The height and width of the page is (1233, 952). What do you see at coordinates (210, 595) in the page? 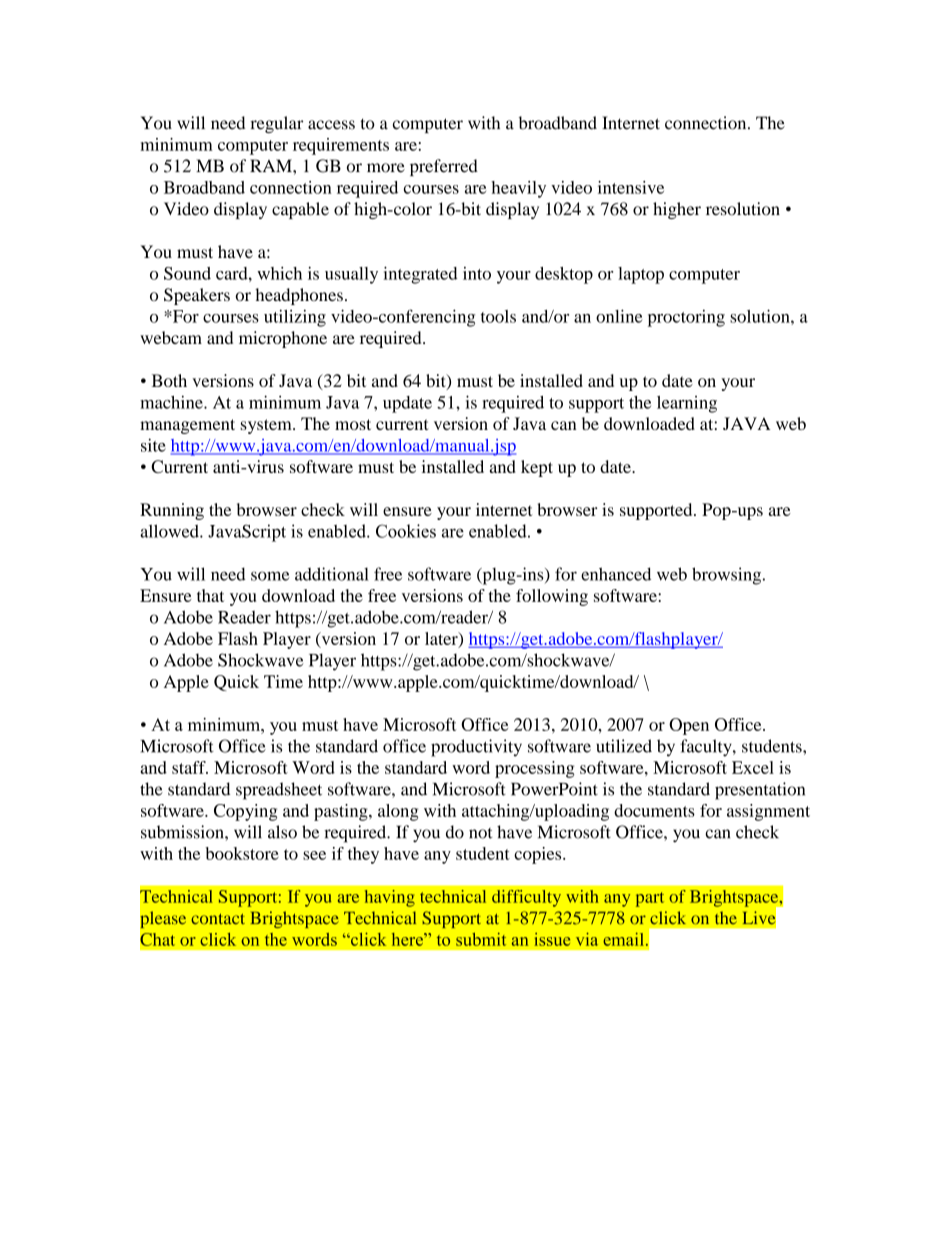
I see `that` at bounding box center [210, 595].
